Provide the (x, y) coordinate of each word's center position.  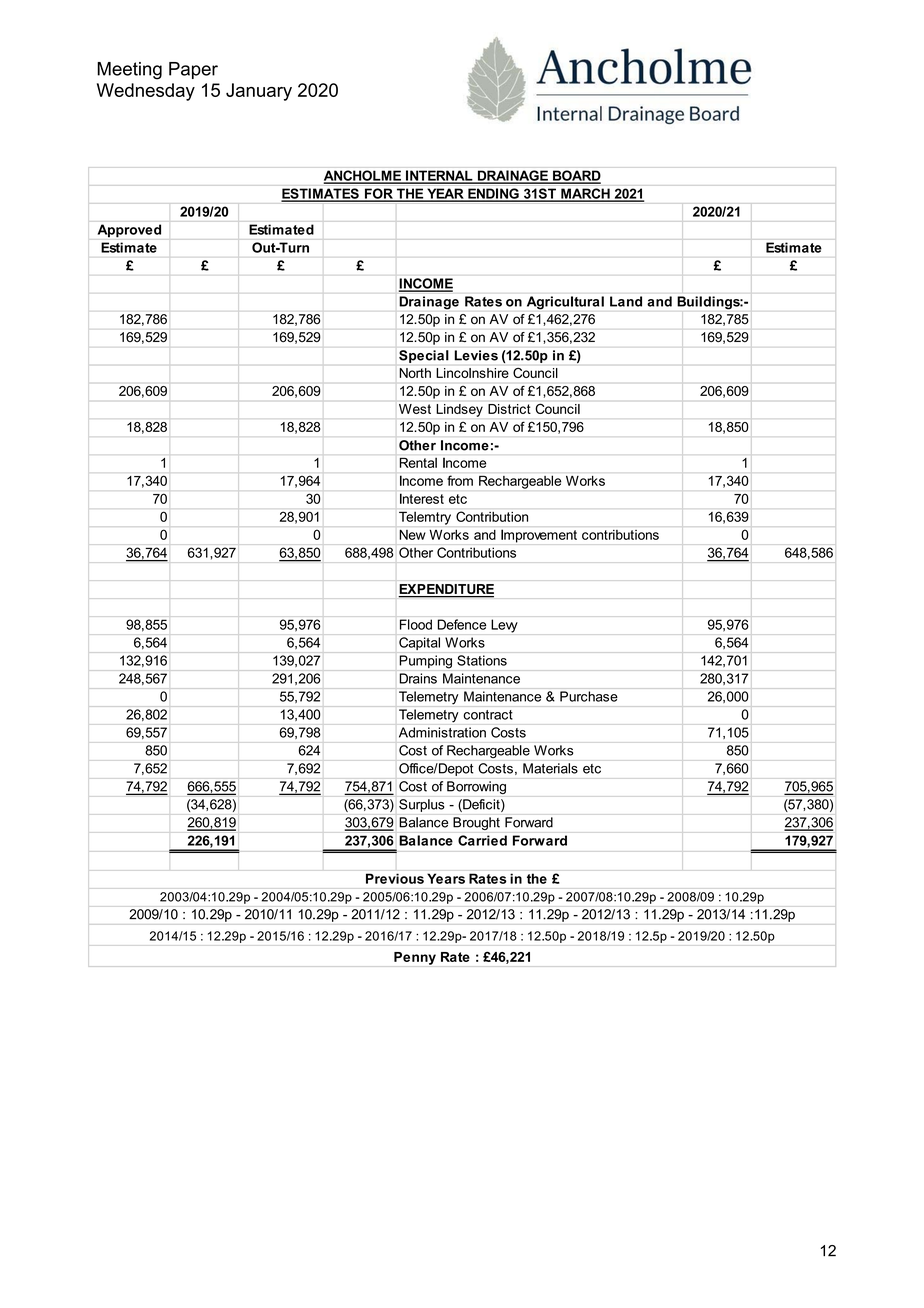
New (412, 534)
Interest (422, 498)
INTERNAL (439, 176)
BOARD (576, 176)
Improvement (539, 536)
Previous (395, 878)
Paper (193, 70)
